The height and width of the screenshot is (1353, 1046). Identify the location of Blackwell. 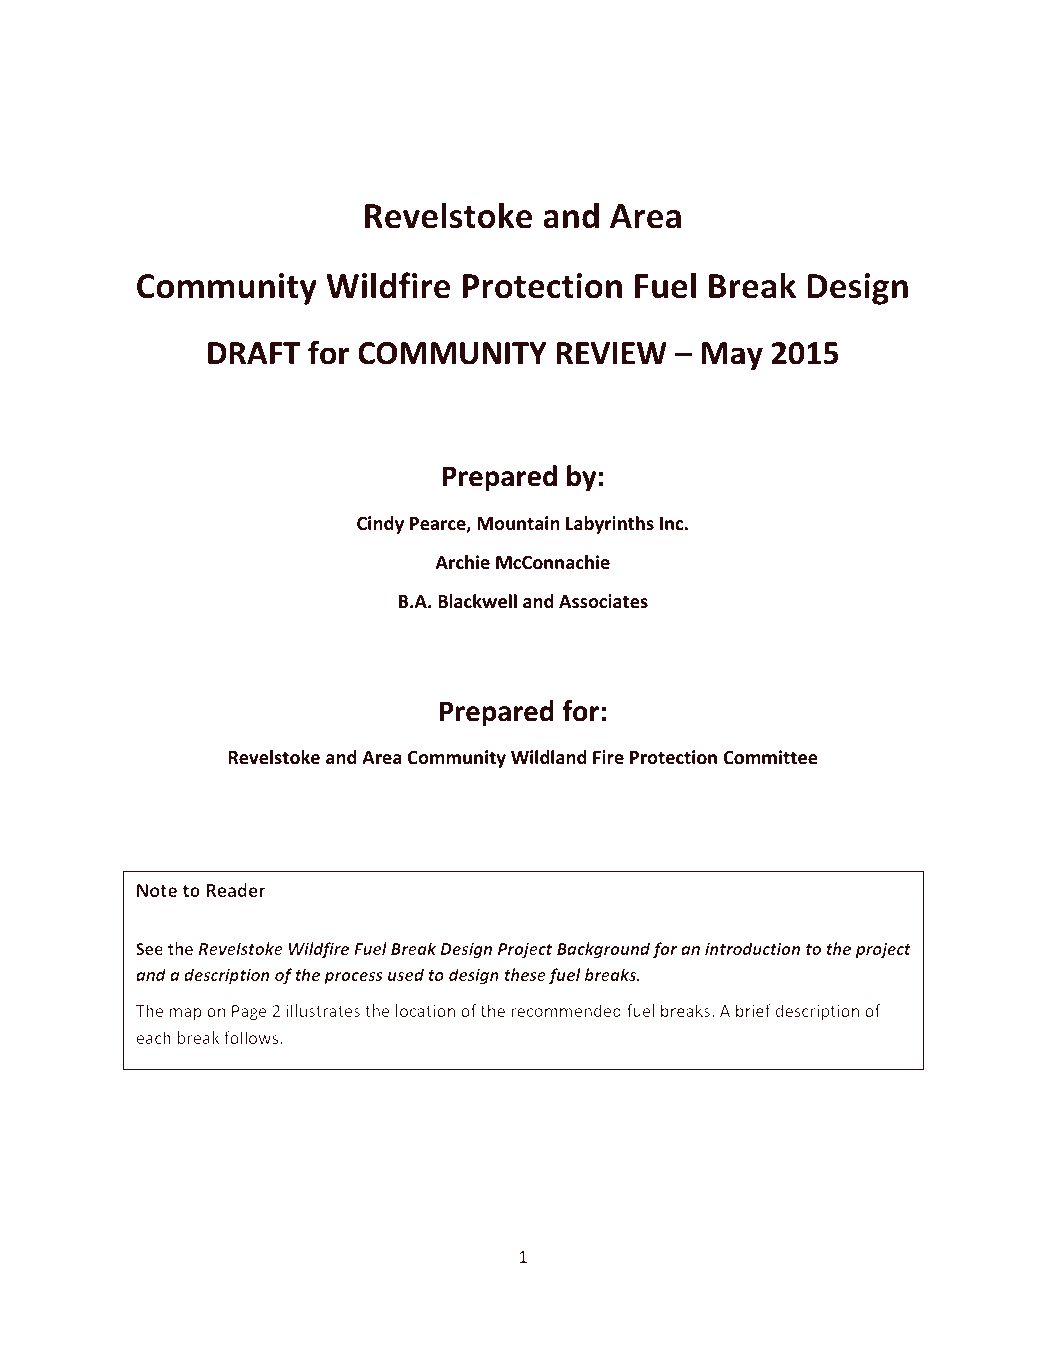
(477, 601).
